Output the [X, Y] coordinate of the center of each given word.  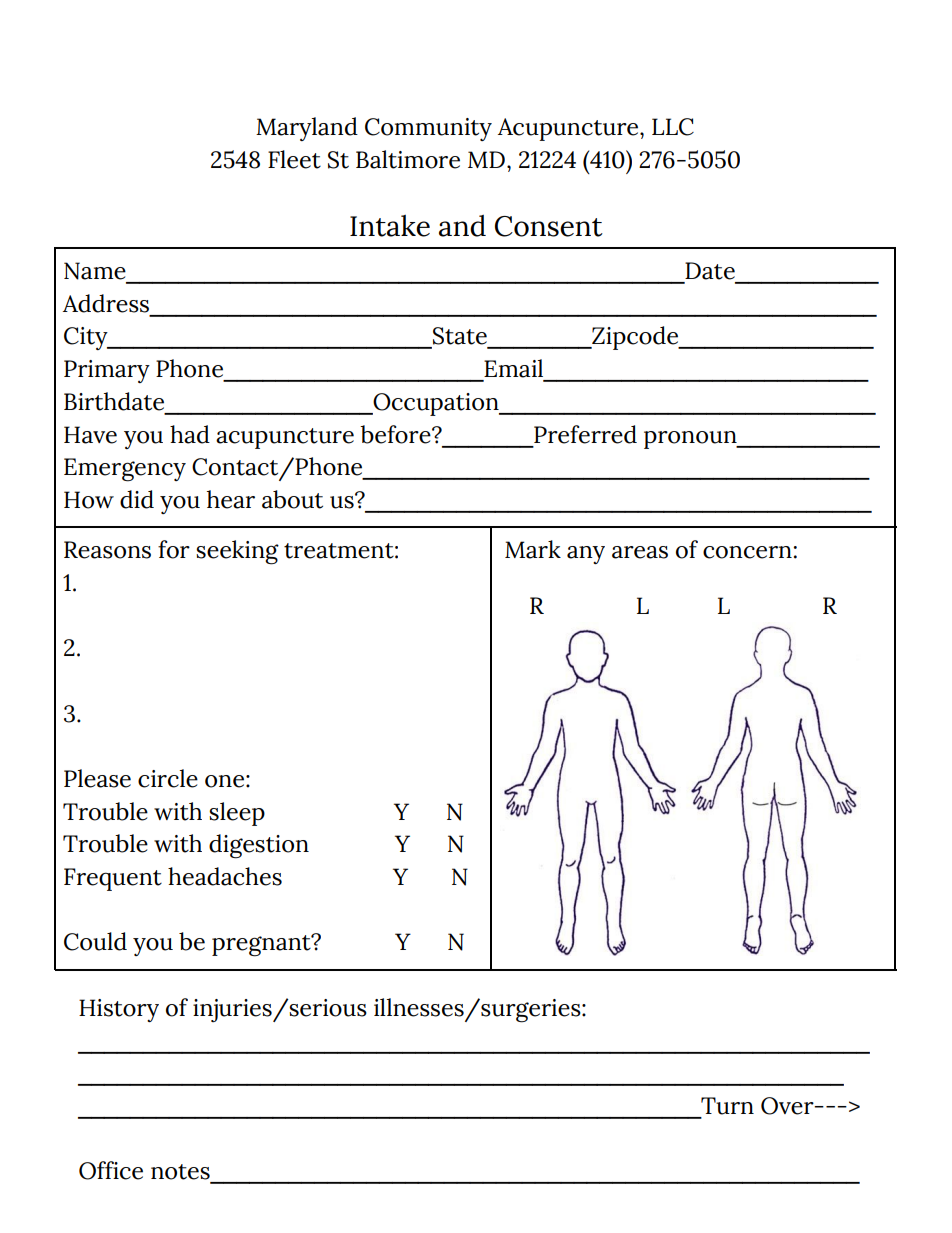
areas [640, 552]
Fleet [294, 159]
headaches [225, 876]
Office [111, 1170]
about [292, 499]
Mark [533, 549]
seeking [237, 552]
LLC [673, 127]
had [190, 434]
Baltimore [408, 159]
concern [747, 552]
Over [788, 1106]
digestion [259, 846]
